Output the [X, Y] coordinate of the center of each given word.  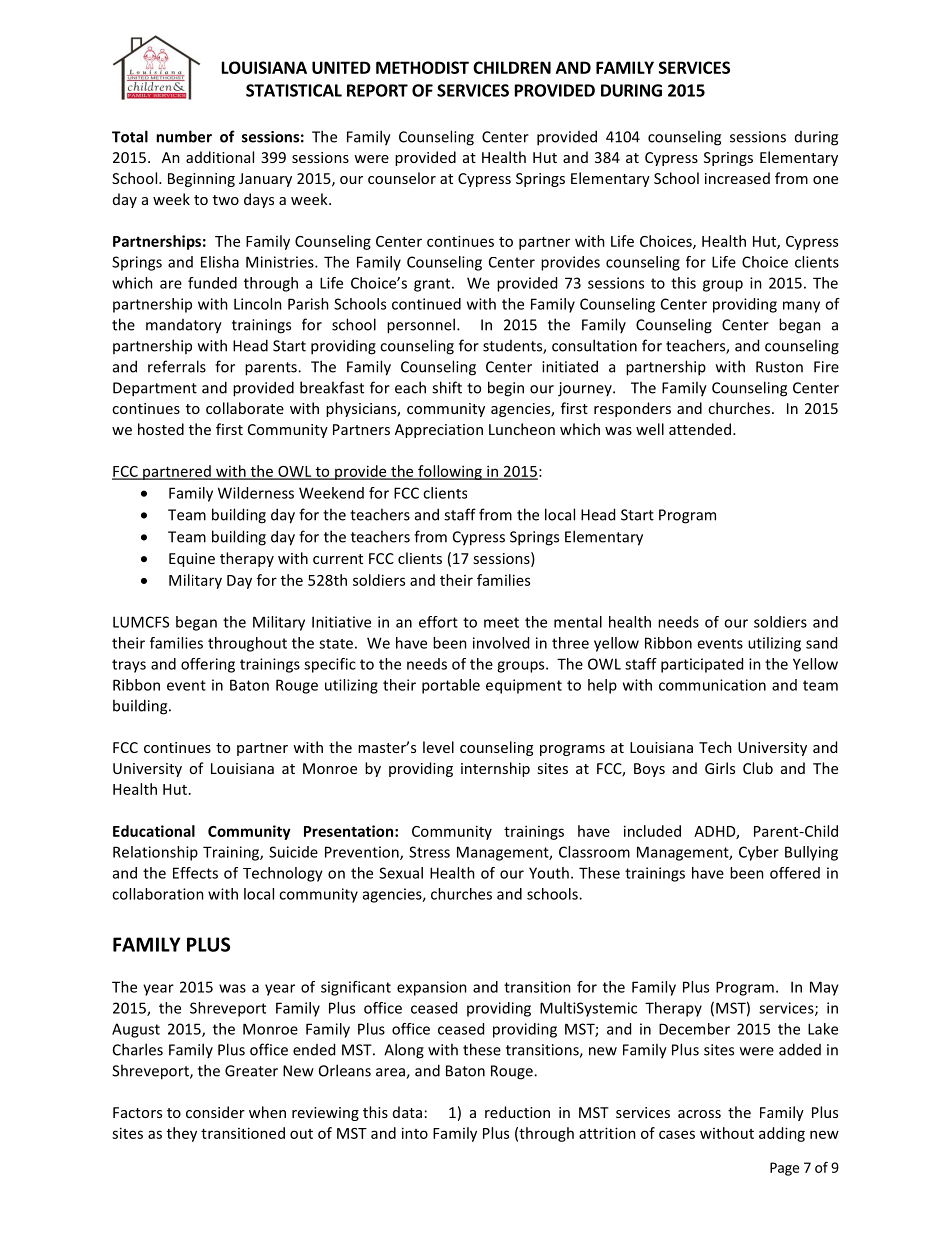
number [184, 136]
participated [702, 665]
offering [208, 665]
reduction [517, 1112]
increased [737, 178]
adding [782, 1134]
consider [215, 1112]
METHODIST [422, 67]
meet [501, 622]
